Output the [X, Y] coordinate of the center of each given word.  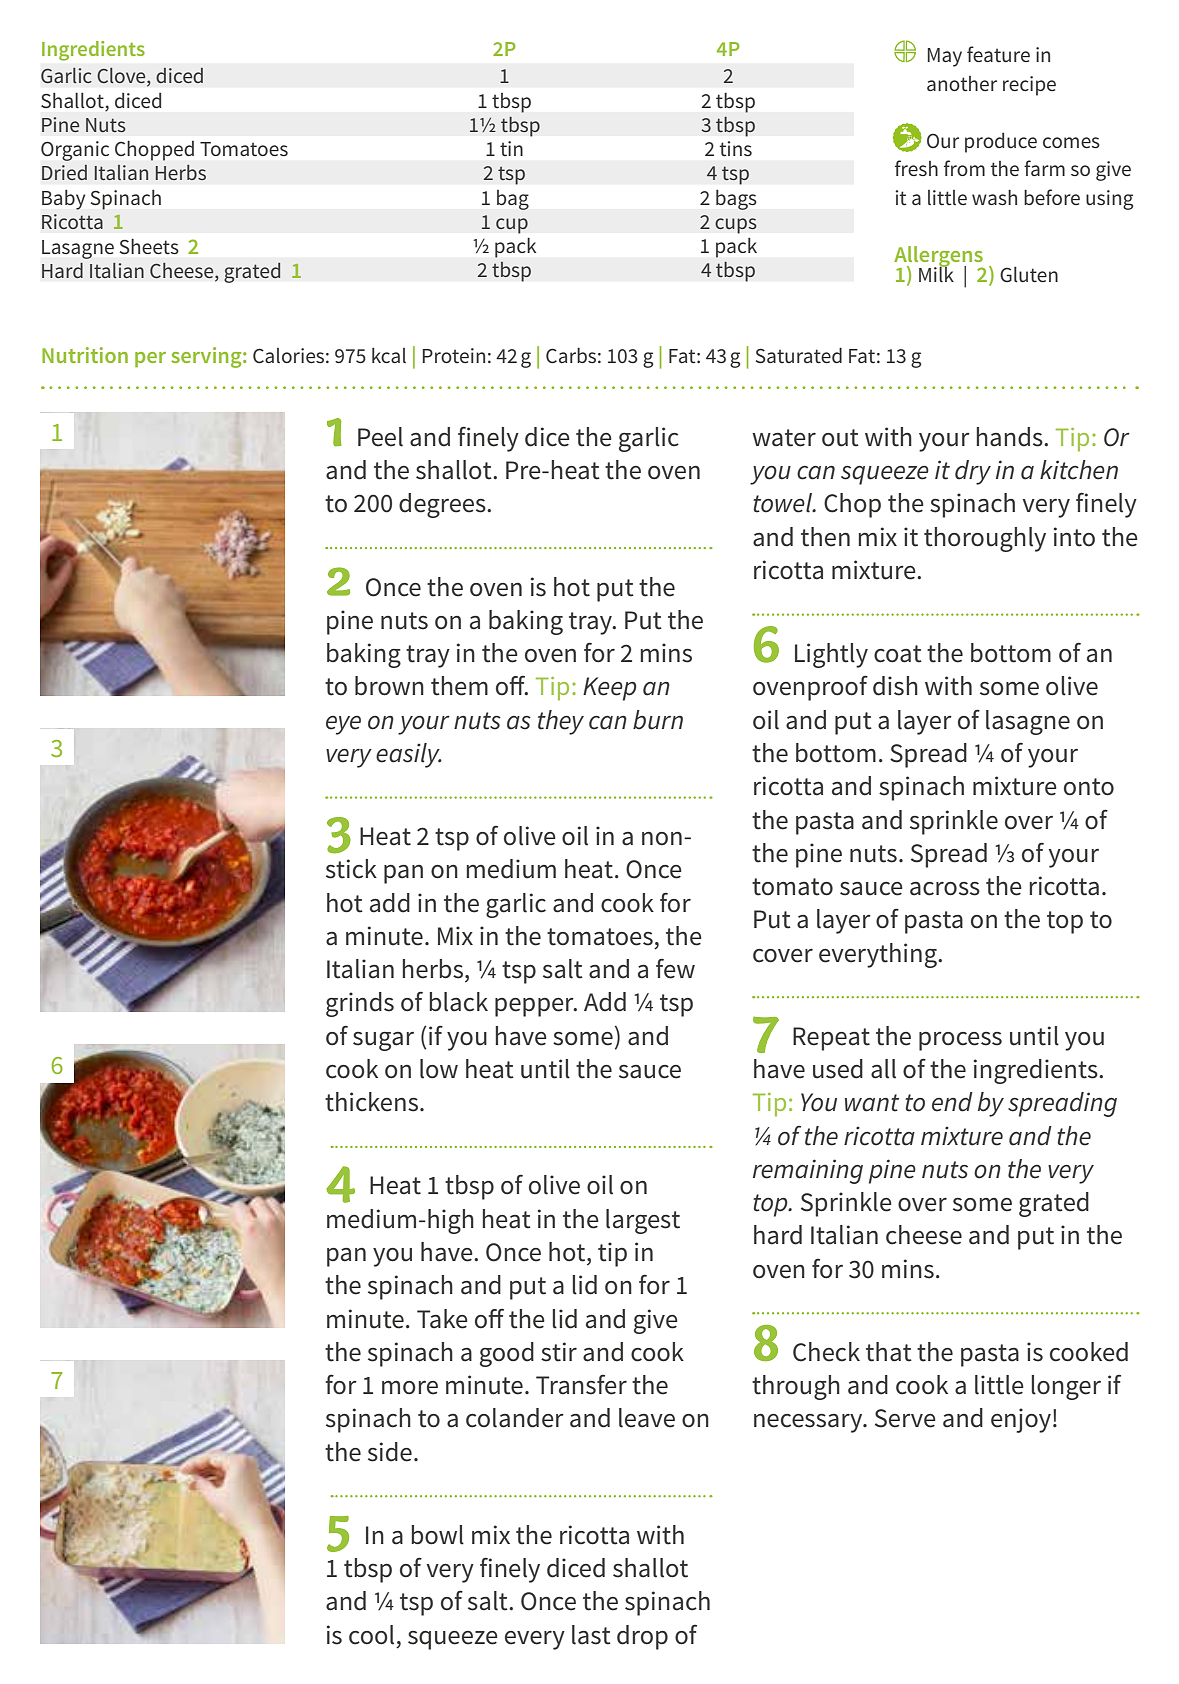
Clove [122, 77]
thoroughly [985, 539]
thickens [371, 1102]
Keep [610, 689]
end [952, 1102]
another [962, 83]
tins [735, 148]
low [439, 1069]
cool [371, 1635]
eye [343, 725]
